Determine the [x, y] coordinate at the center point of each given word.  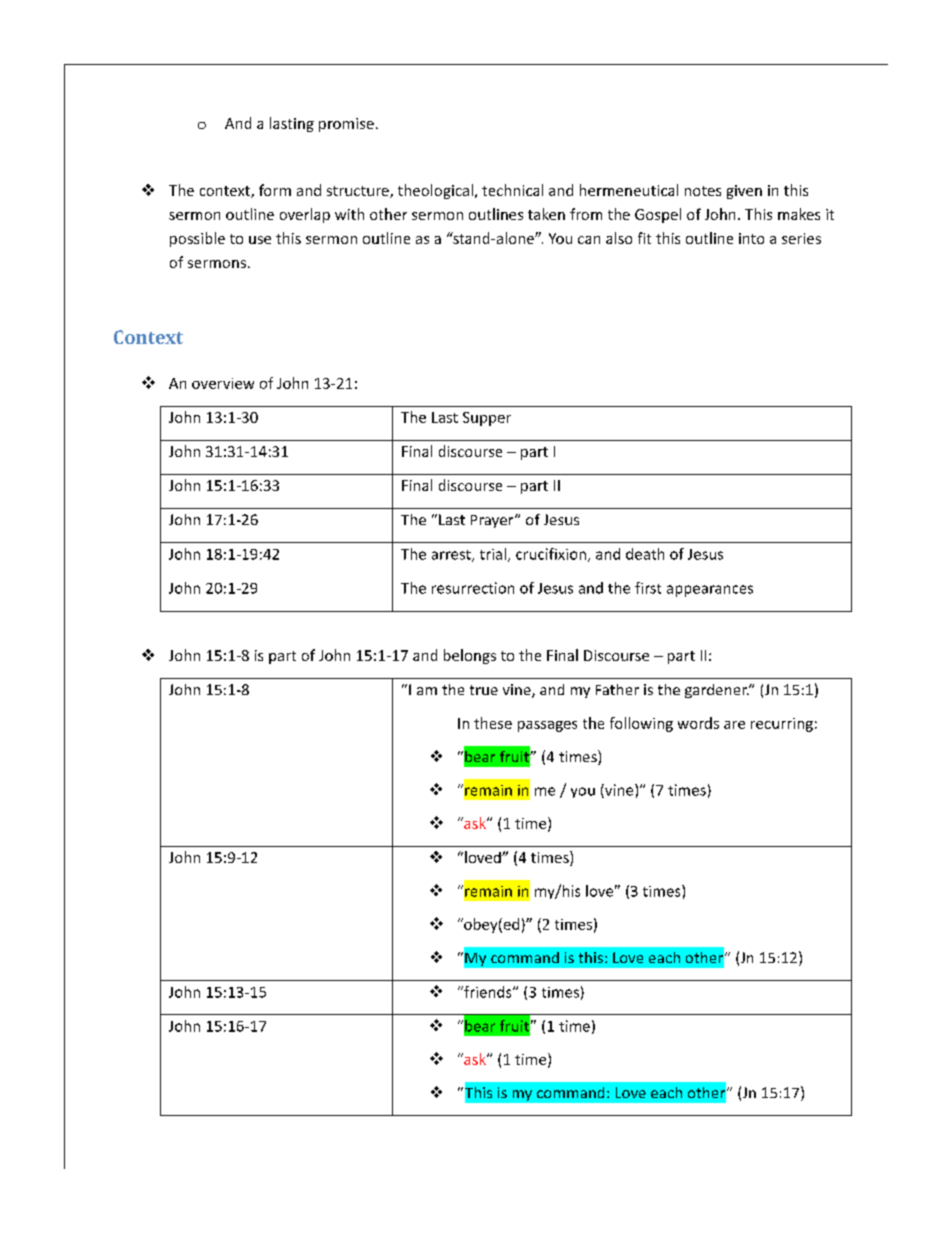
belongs [470, 656]
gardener [717, 691]
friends [488, 992]
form [275, 190]
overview [223, 383]
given [744, 192]
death [645, 554]
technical [512, 190]
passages [547, 726]
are [734, 725]
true [484, 690]
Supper [487, 419]
